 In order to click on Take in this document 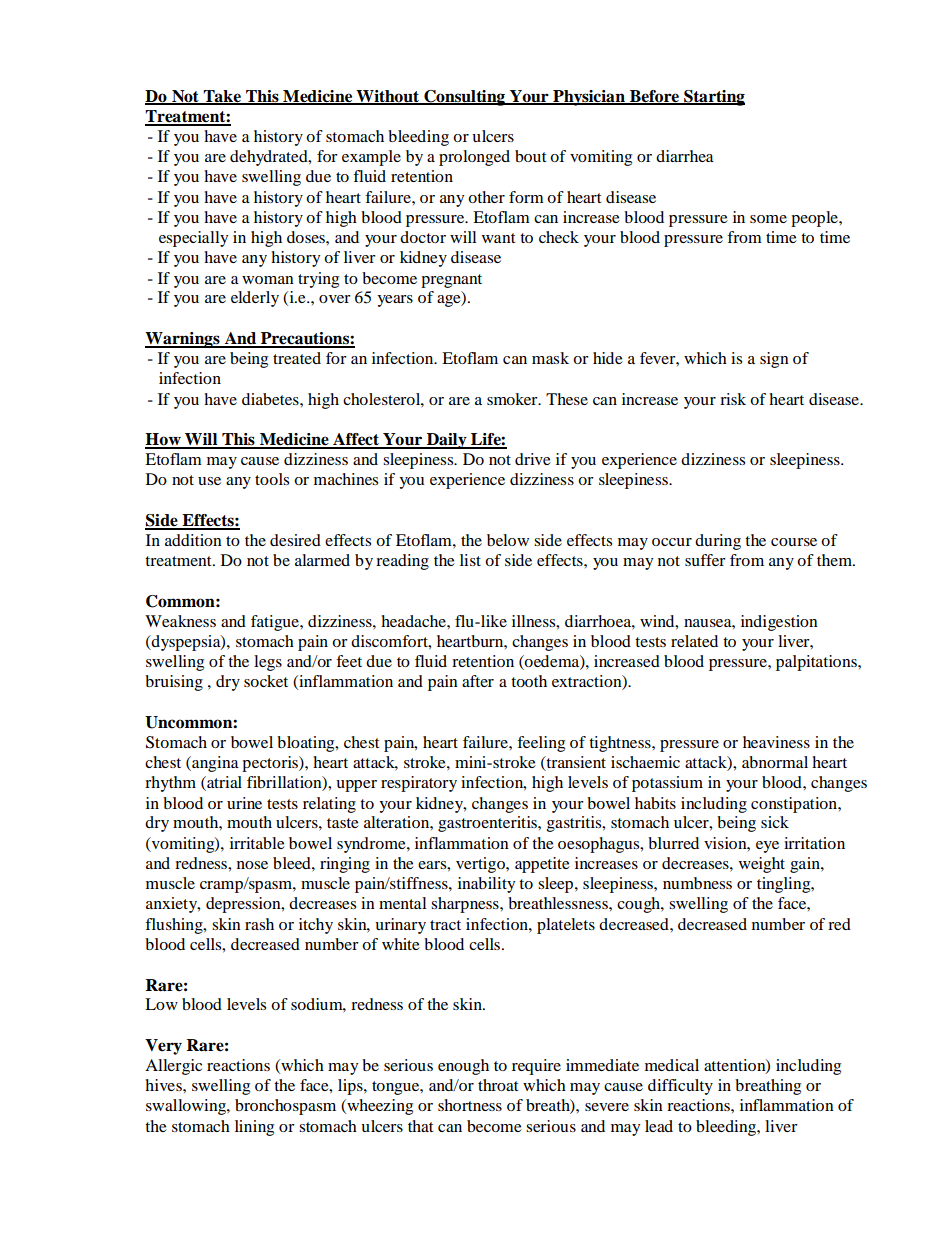, I will do `click(223, 97)`.
